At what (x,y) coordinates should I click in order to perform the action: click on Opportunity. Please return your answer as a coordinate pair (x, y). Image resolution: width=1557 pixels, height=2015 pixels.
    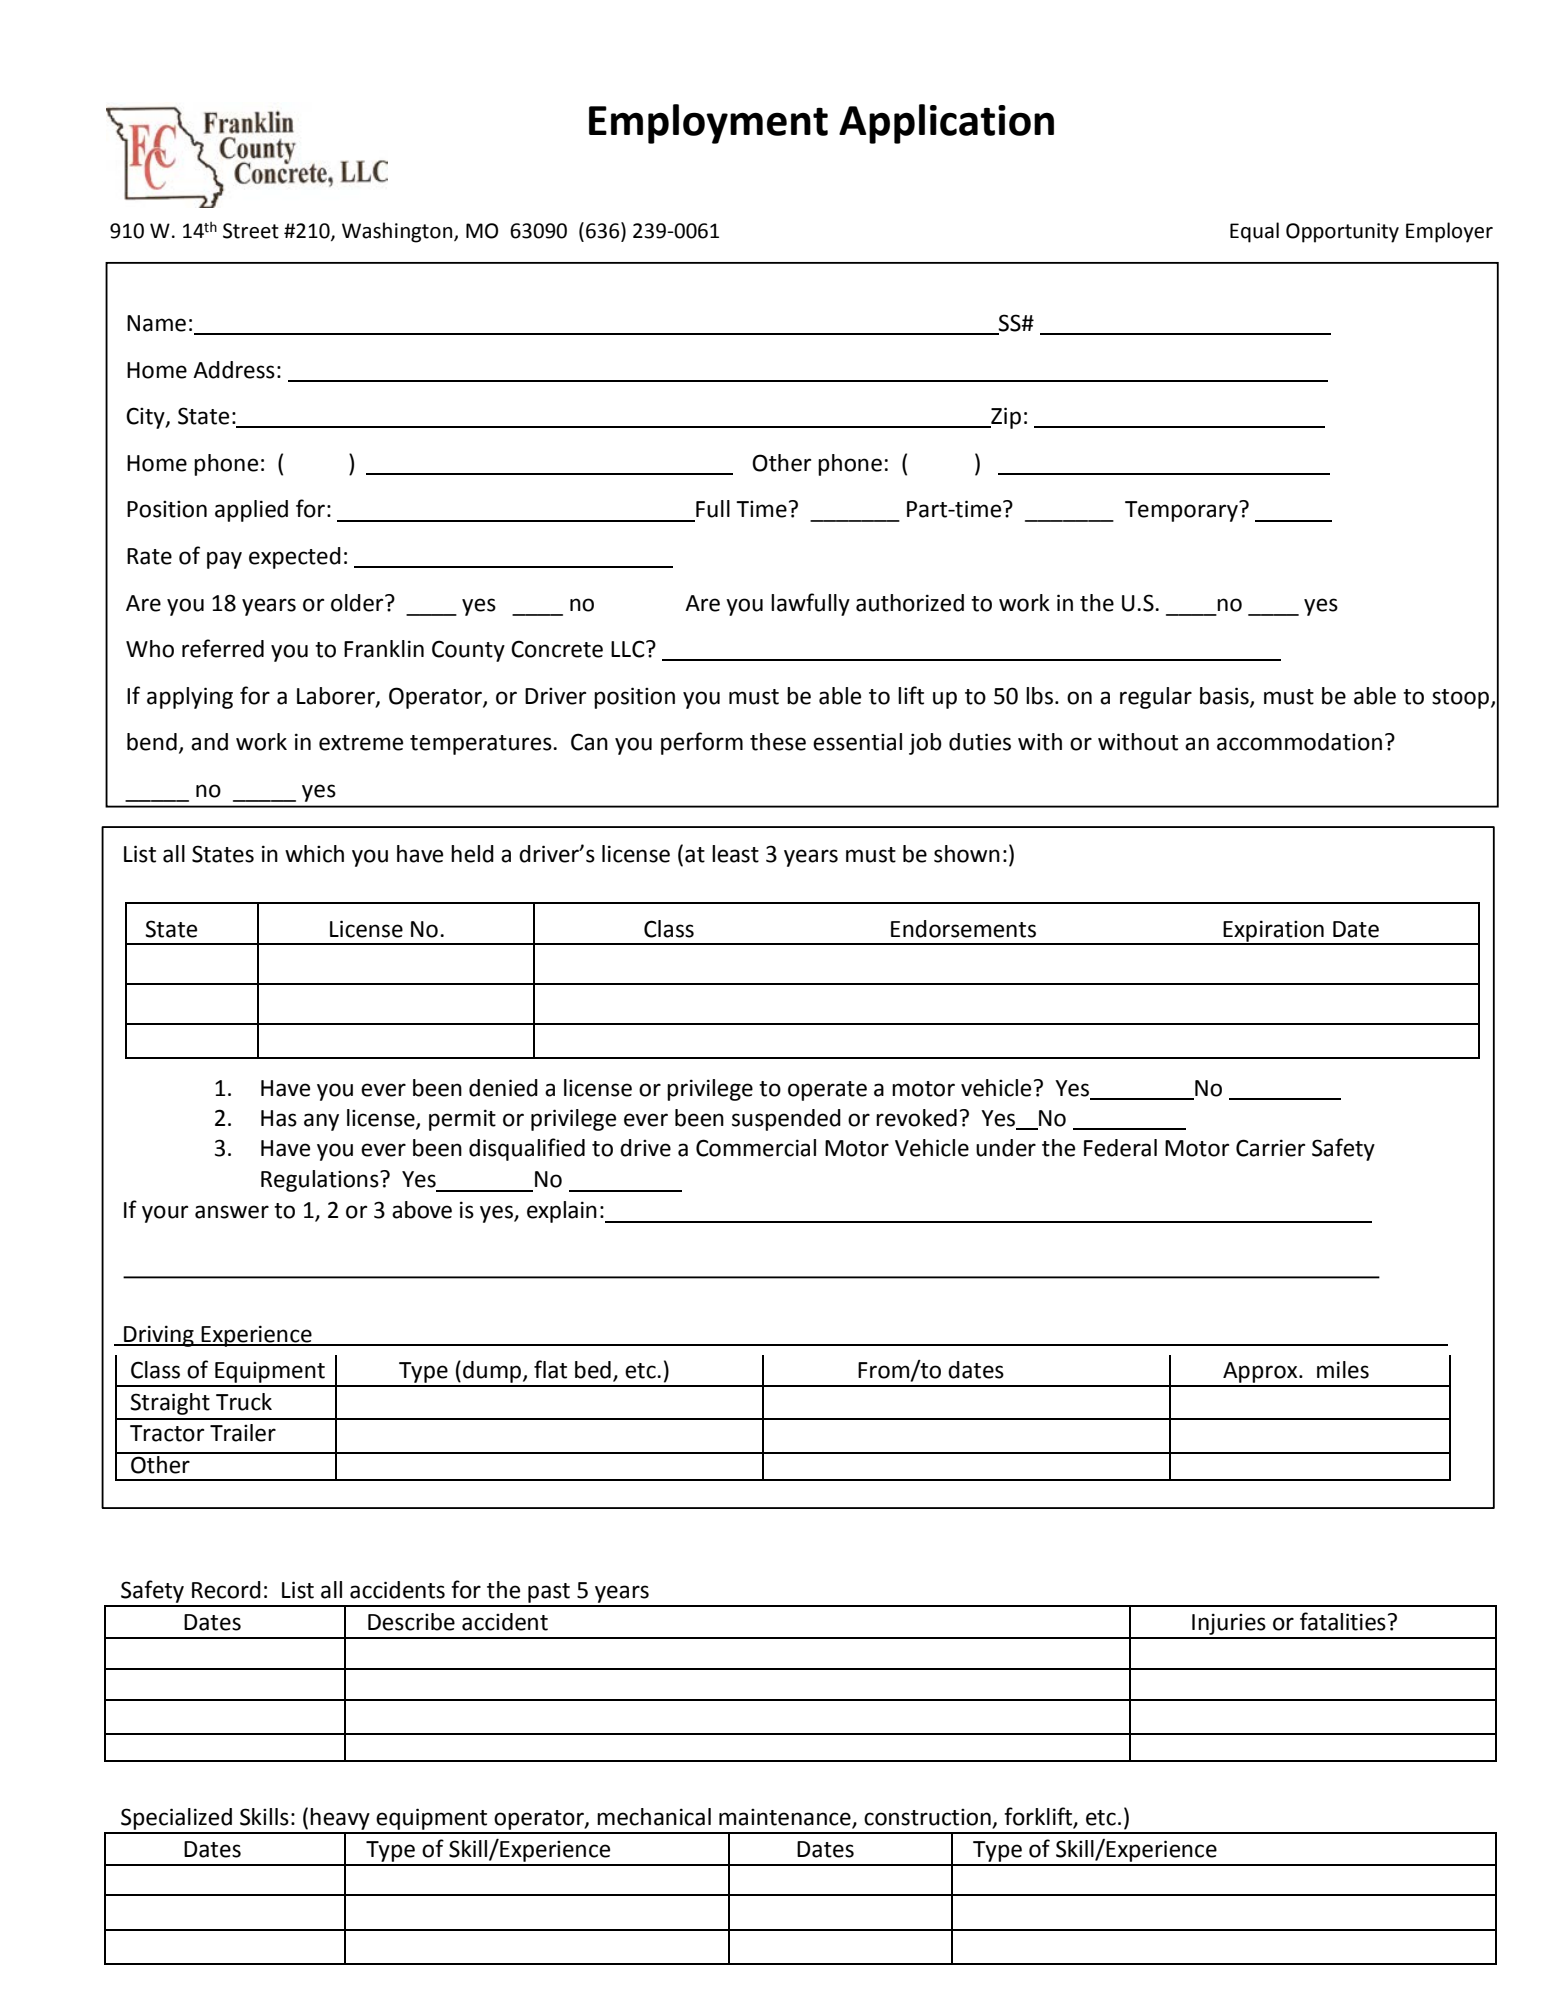
    Looking at the image, I should click on (1342, 233).
